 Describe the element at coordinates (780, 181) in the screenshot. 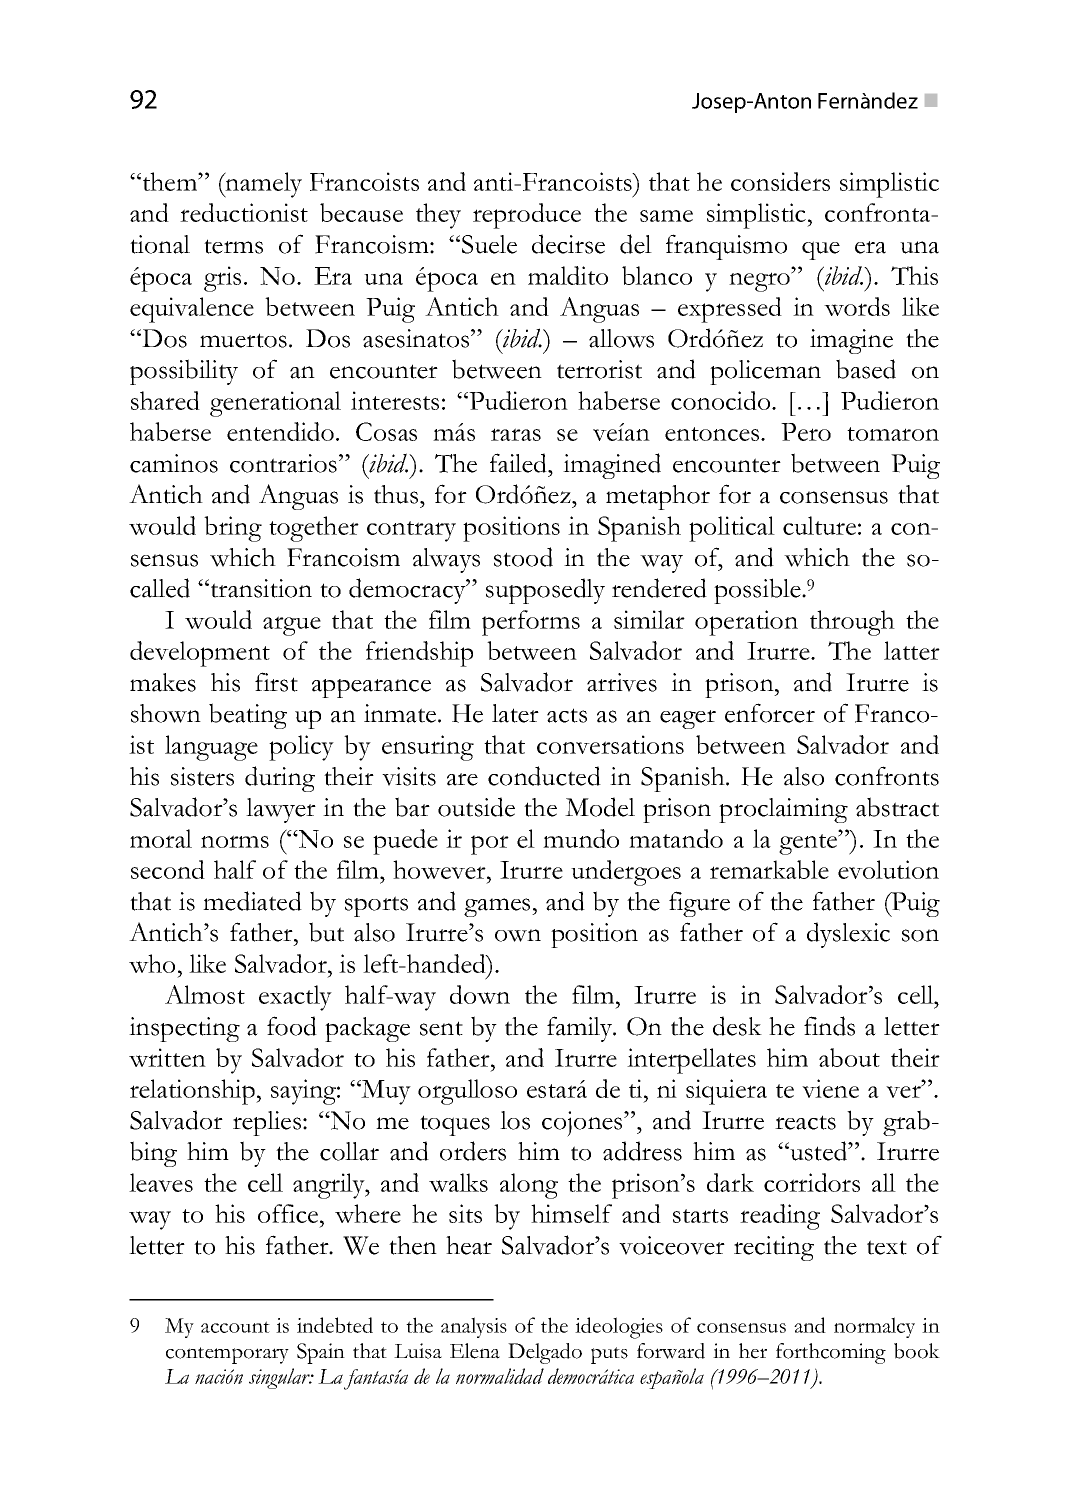

I see `considers` at that location.
